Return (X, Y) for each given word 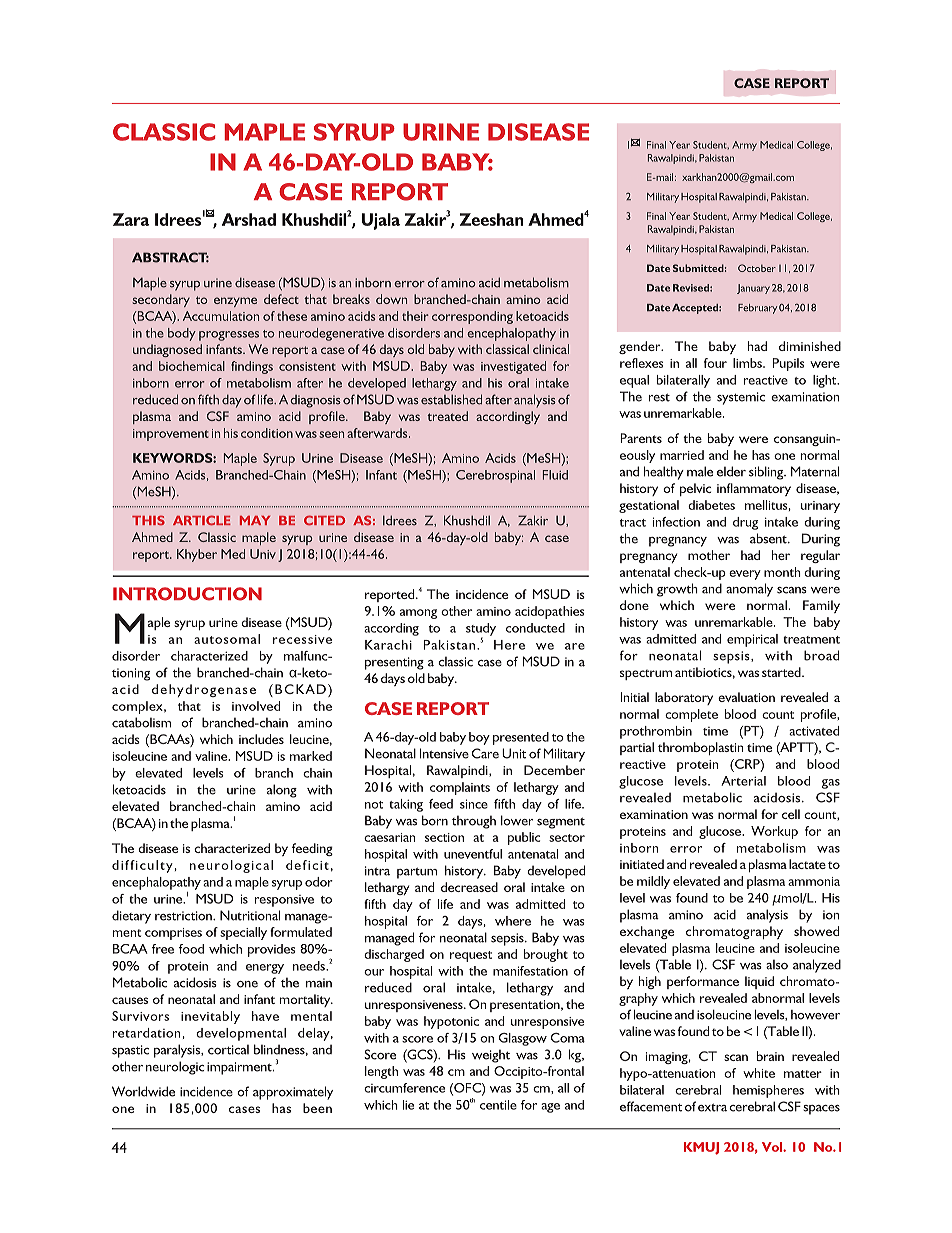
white (759, 1073)
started (782, 672)
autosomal (227, 639)
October (757, 268)
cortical (228, 1050)
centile (498, 1105)
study (481, 630)
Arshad (249, 219)
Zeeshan (492, 219)
